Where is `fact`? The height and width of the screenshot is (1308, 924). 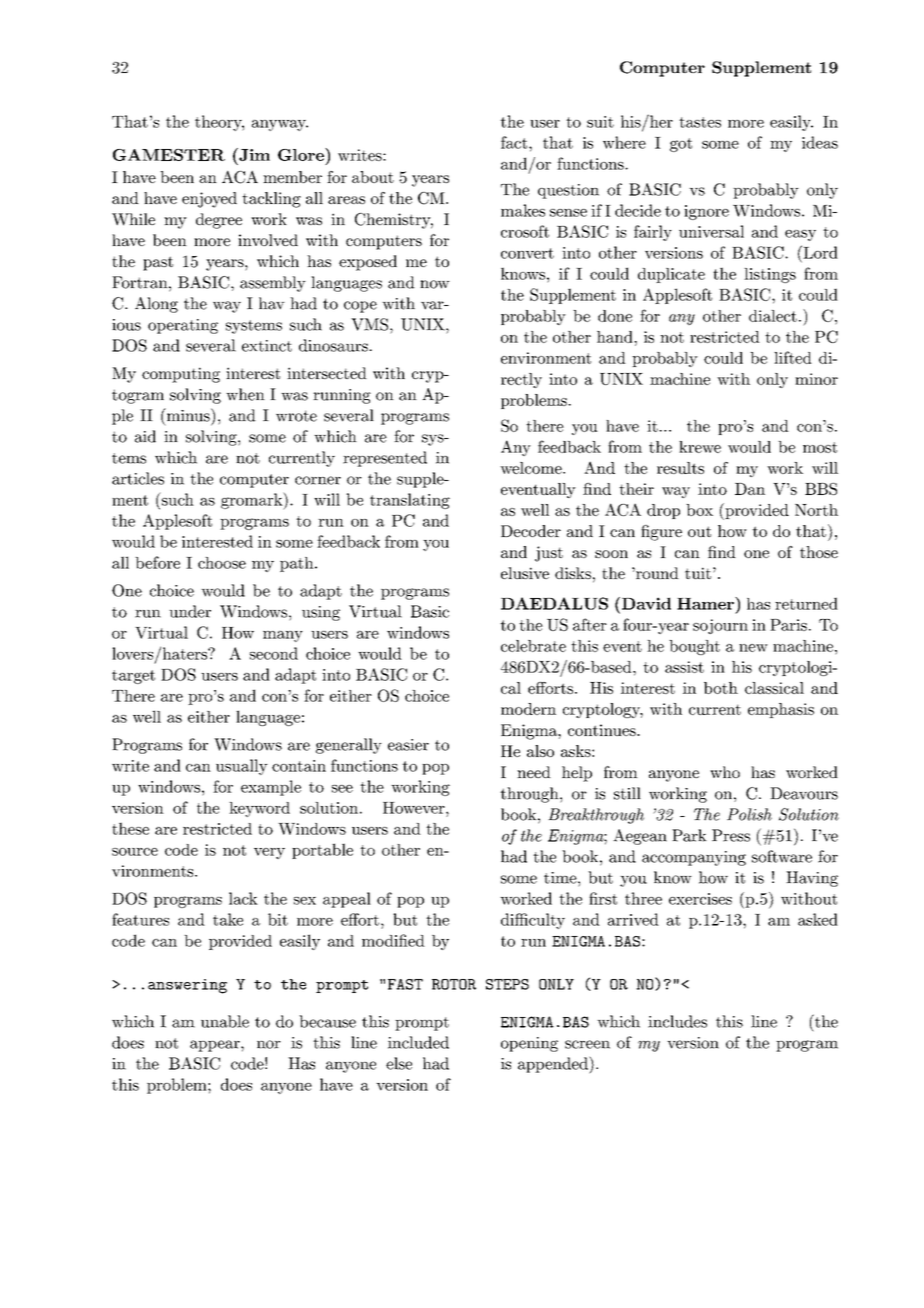 fact is located at coordinates (515, 142).
